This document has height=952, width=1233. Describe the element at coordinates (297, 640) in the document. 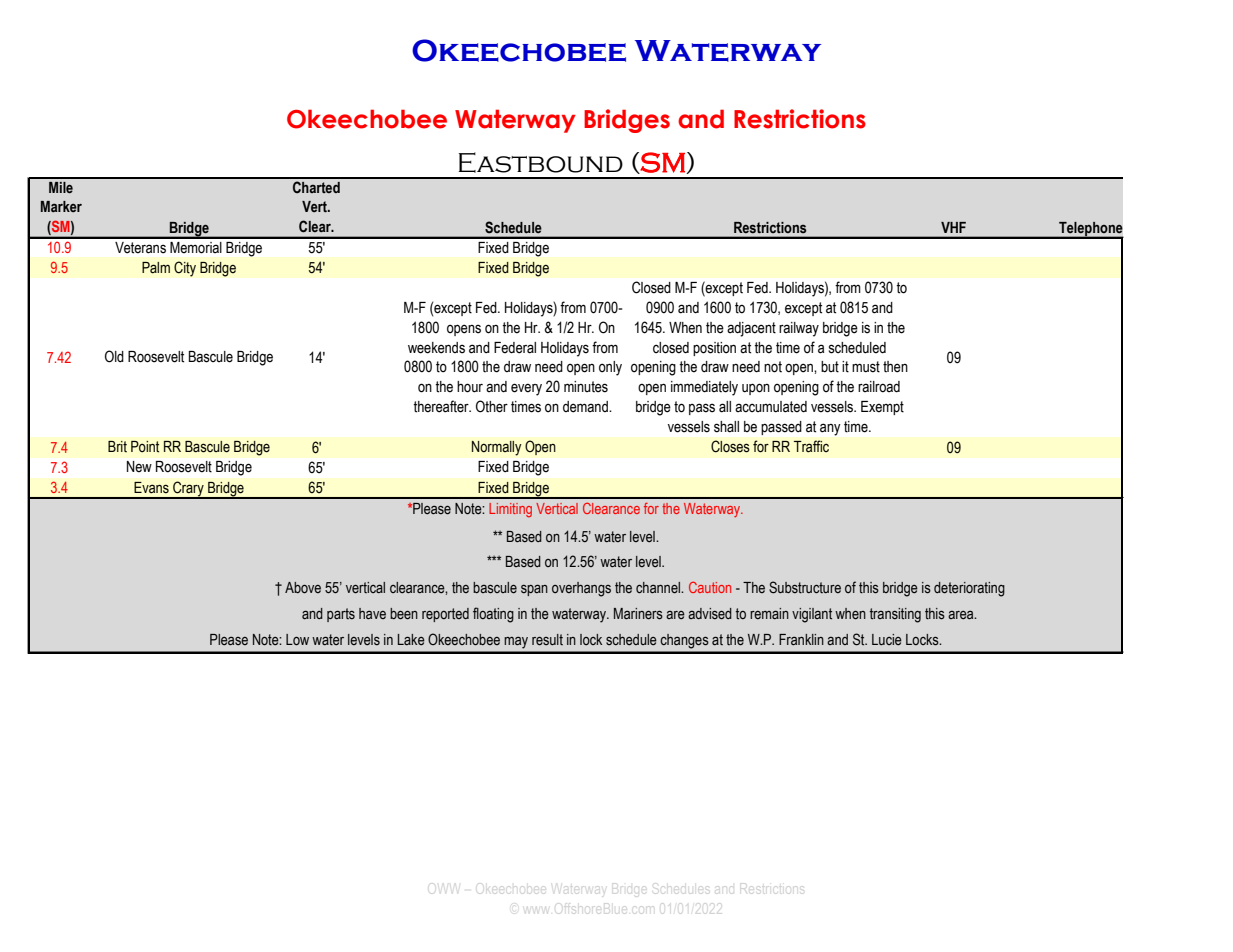

I see `Low` at that location.
